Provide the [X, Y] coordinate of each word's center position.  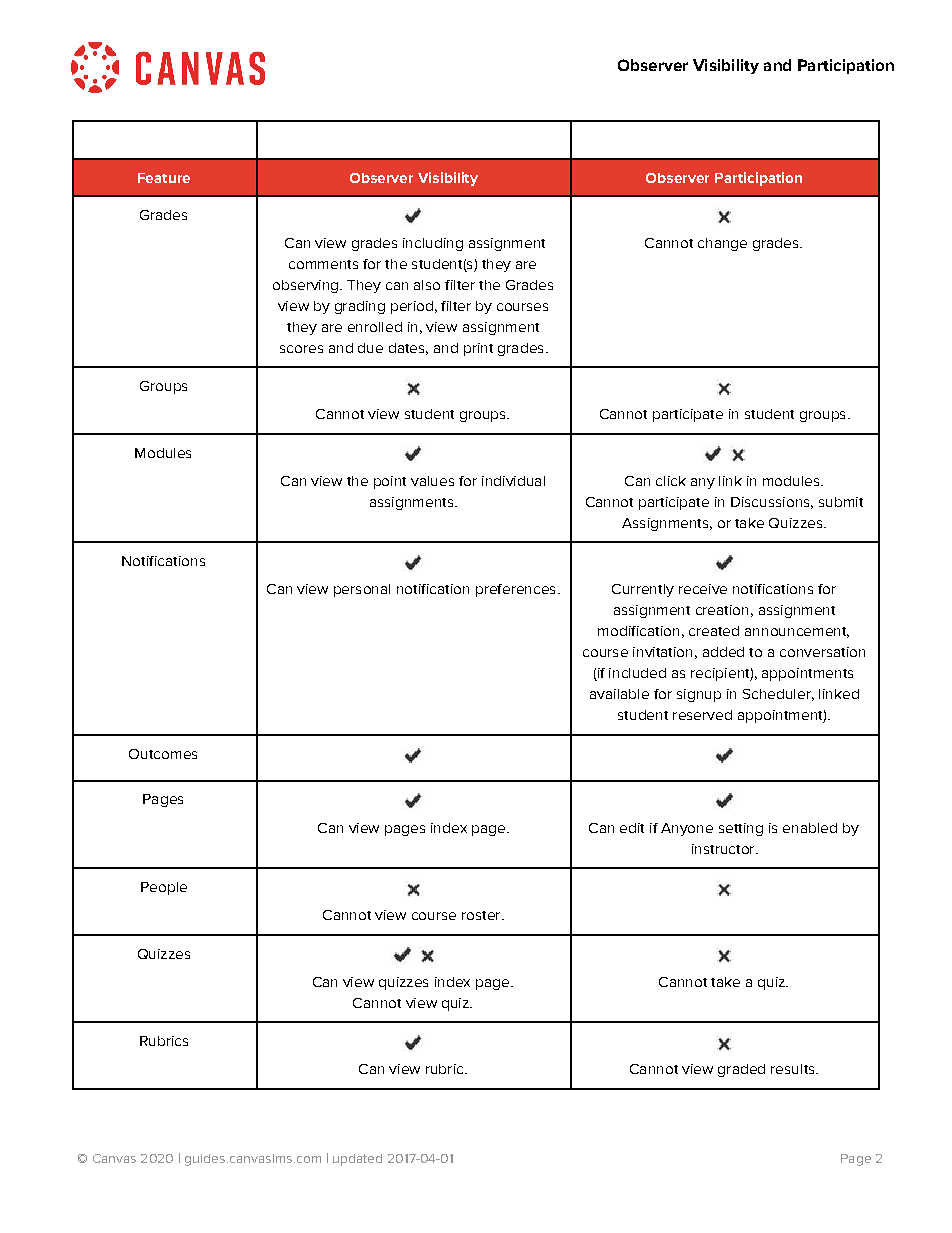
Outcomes [163, 754]
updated [357, 1160]
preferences [515, 590]
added [723, 652]
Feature [164, 178]
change [722, 244]
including [433, 244]
